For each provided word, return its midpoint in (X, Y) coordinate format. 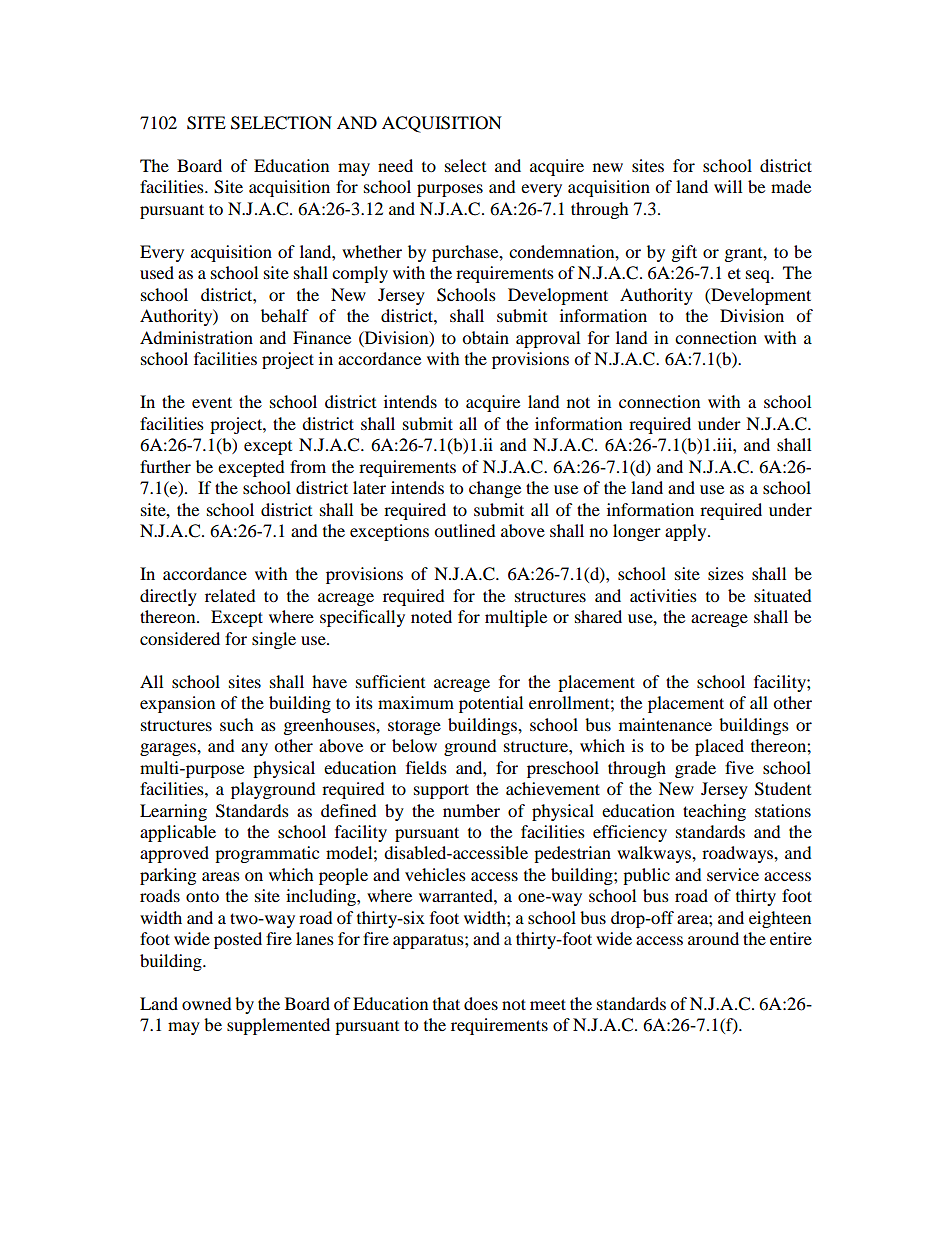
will (728, 186)
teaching (714, 812)
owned (207, 1003)
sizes (726, 573)
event (212, 402)
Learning (173, 812)
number (471, 810)
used (157, 272)
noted (431, 616)
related (230, 595)
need (395, 165)
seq (759, 276)
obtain (485, 337)
